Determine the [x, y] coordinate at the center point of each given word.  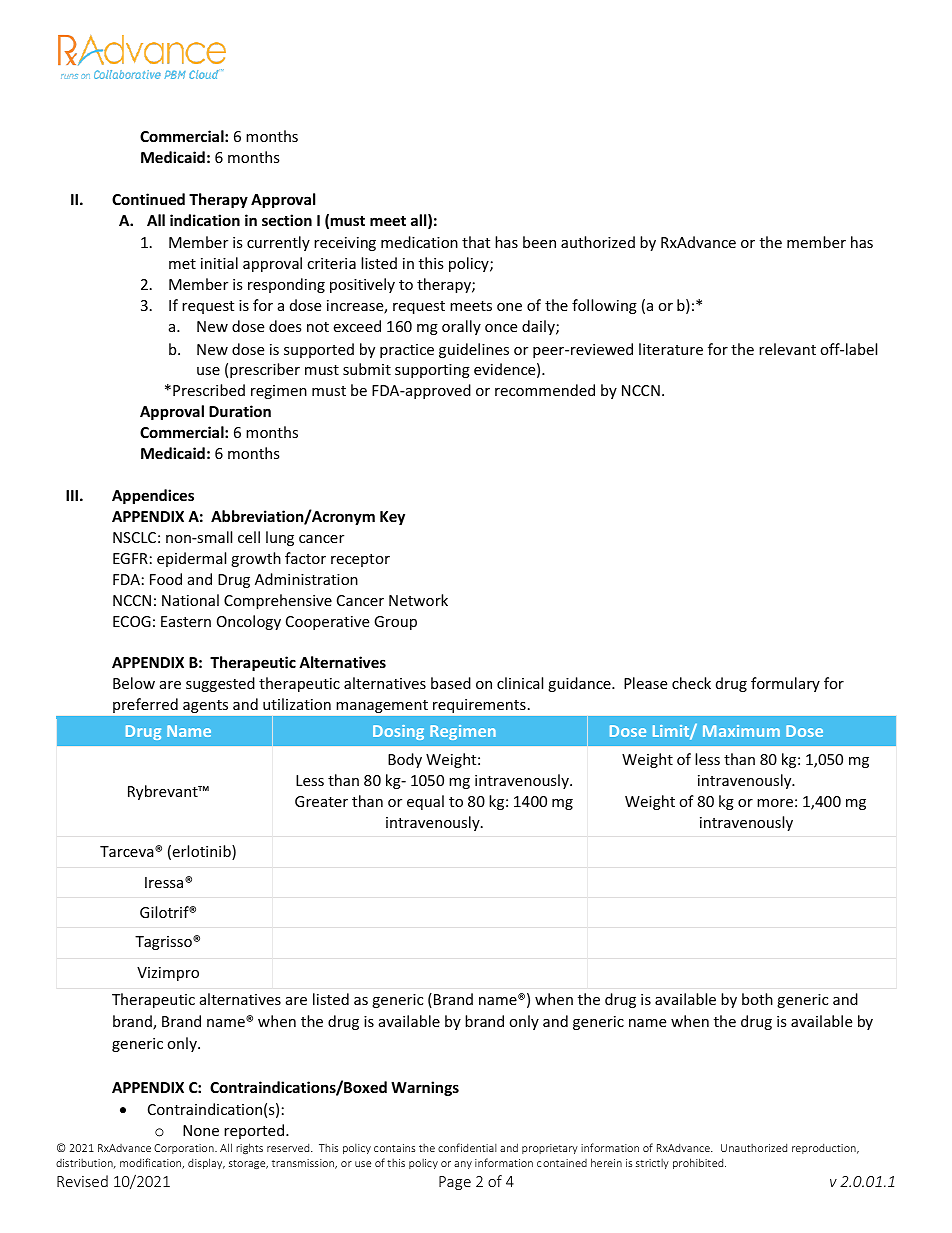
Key [392, 518]
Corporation [185, 1149]
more [775, 803]
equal [425, 802]
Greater [321, 801]
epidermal [191, 559]
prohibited [699, 1163]
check [691, 683]
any [463, 1165]
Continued [148, 199]
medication [419, 242]
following [604, 306]
